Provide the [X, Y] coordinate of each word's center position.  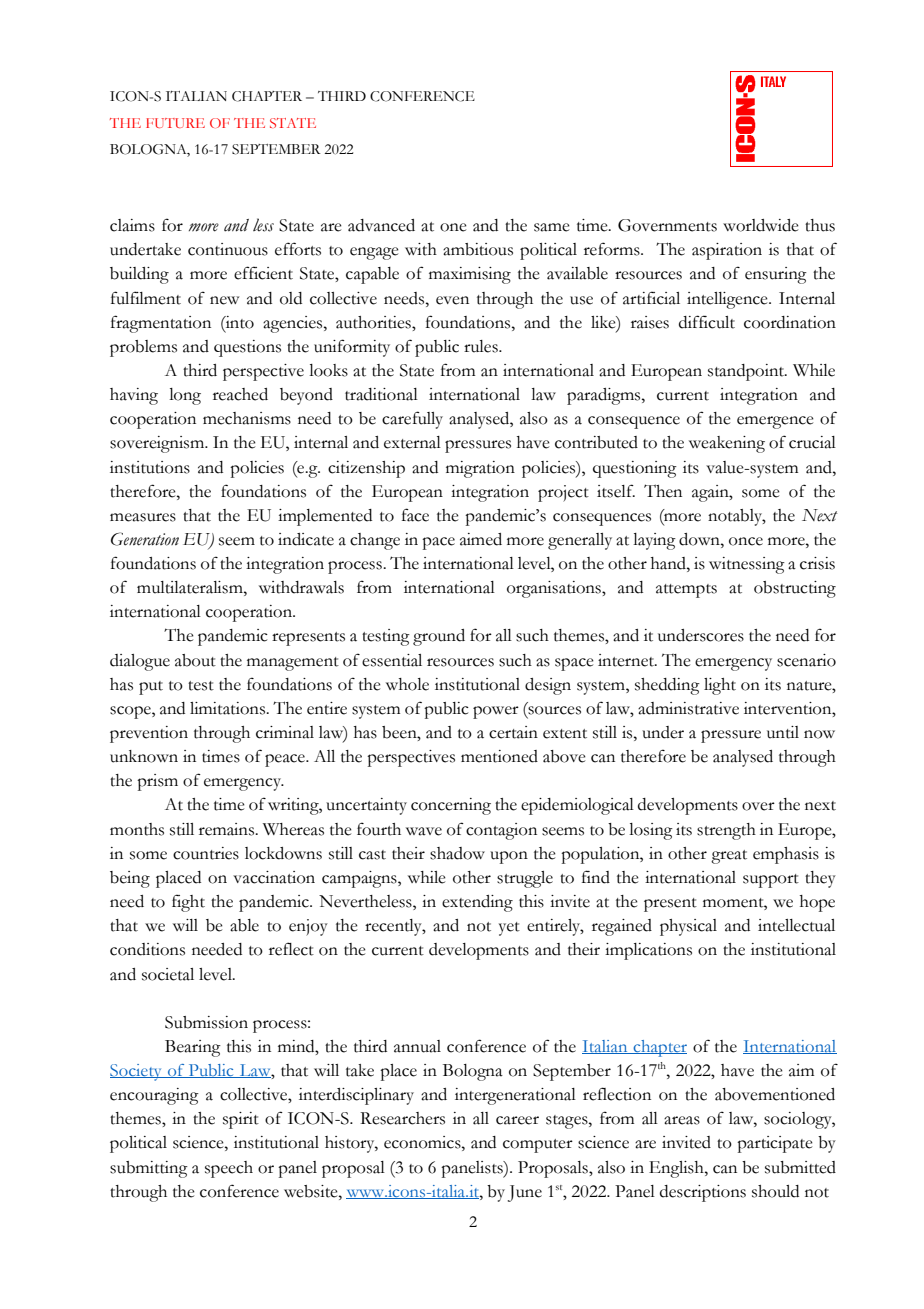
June [525, 1193]
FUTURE [175, 123]
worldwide [761, 225]
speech [229, 1169]
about [195, 660]
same [552, 227]
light [720, 686]
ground [439, 637]
